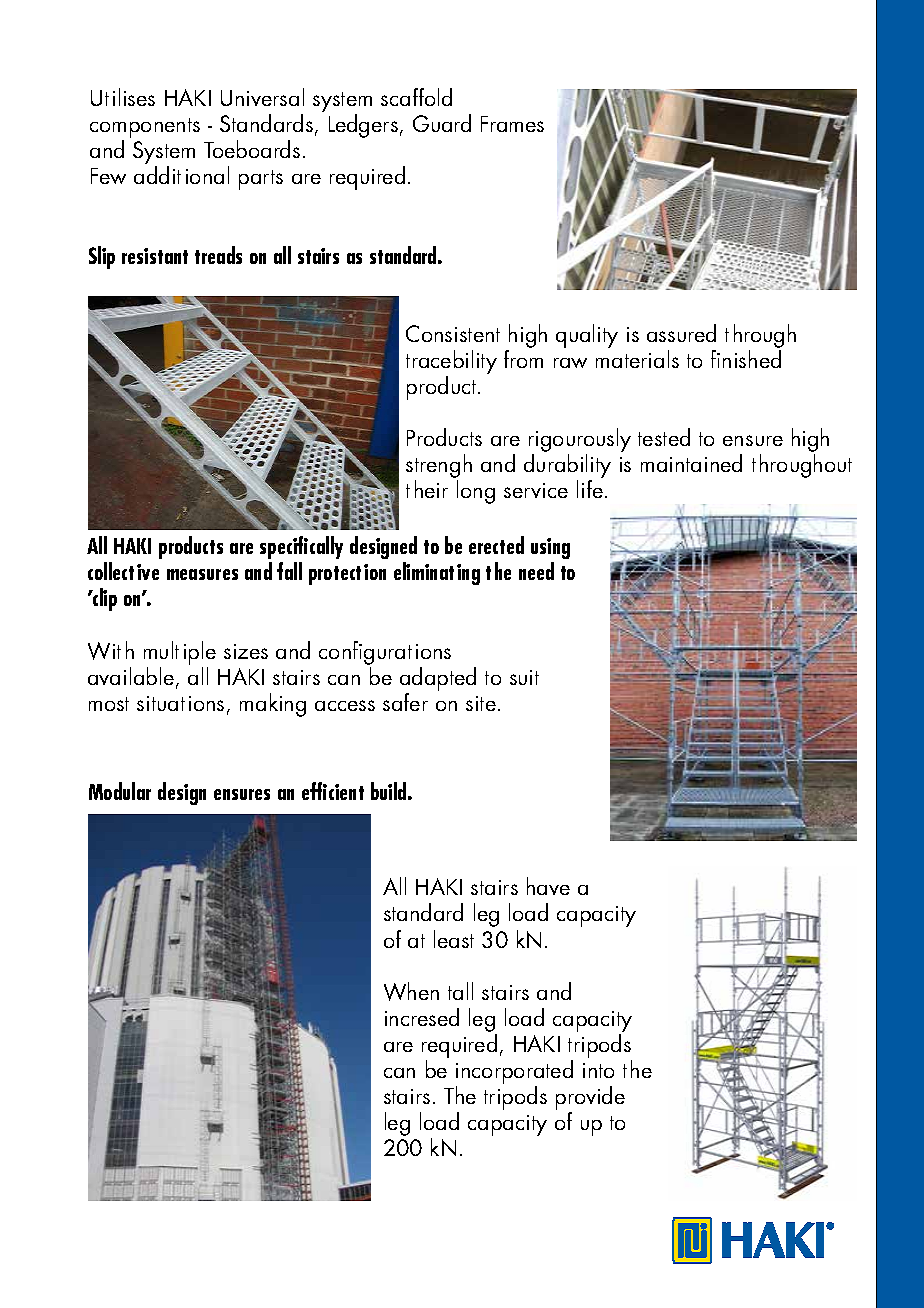  Describe the element at coordinates (442, 123) in the screenshot. I see `Guard` at that location.
